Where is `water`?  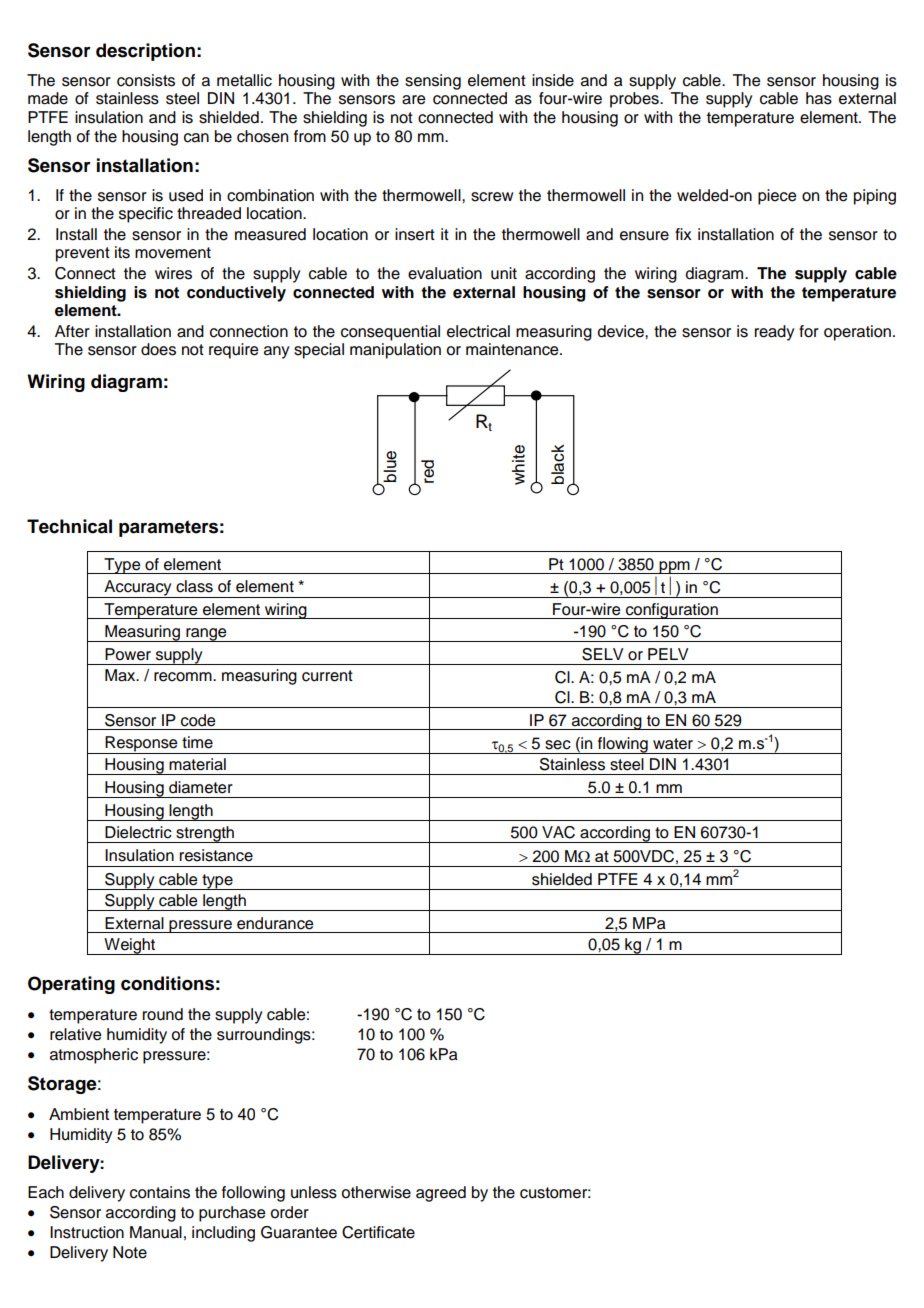
water is located at coordinates (673, 744).
